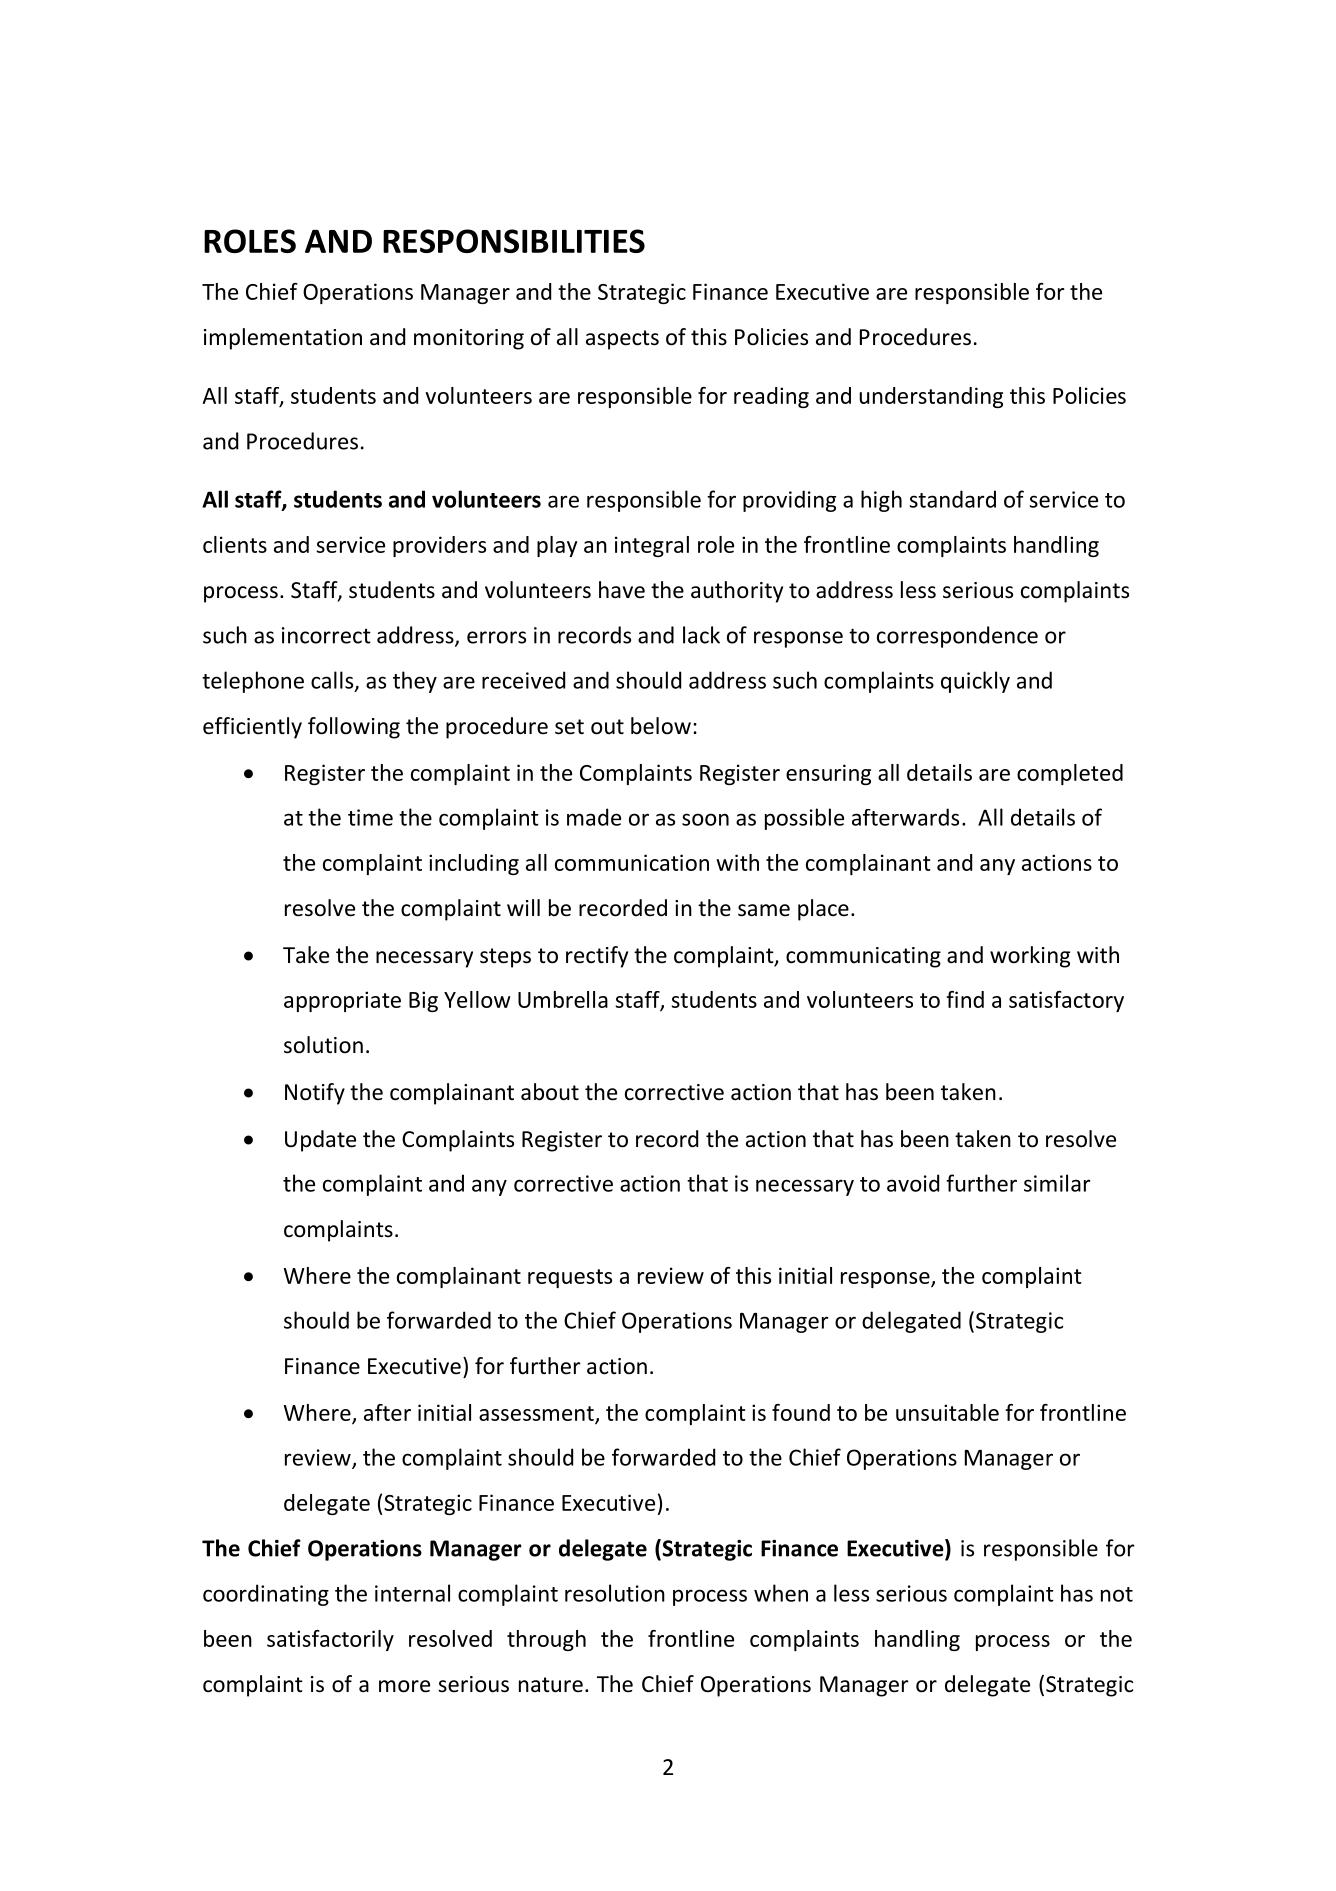 This page has width=1336, height=1891. Describe the element at coordinates (622, 340) in the page. I see `aspects` at that location.
